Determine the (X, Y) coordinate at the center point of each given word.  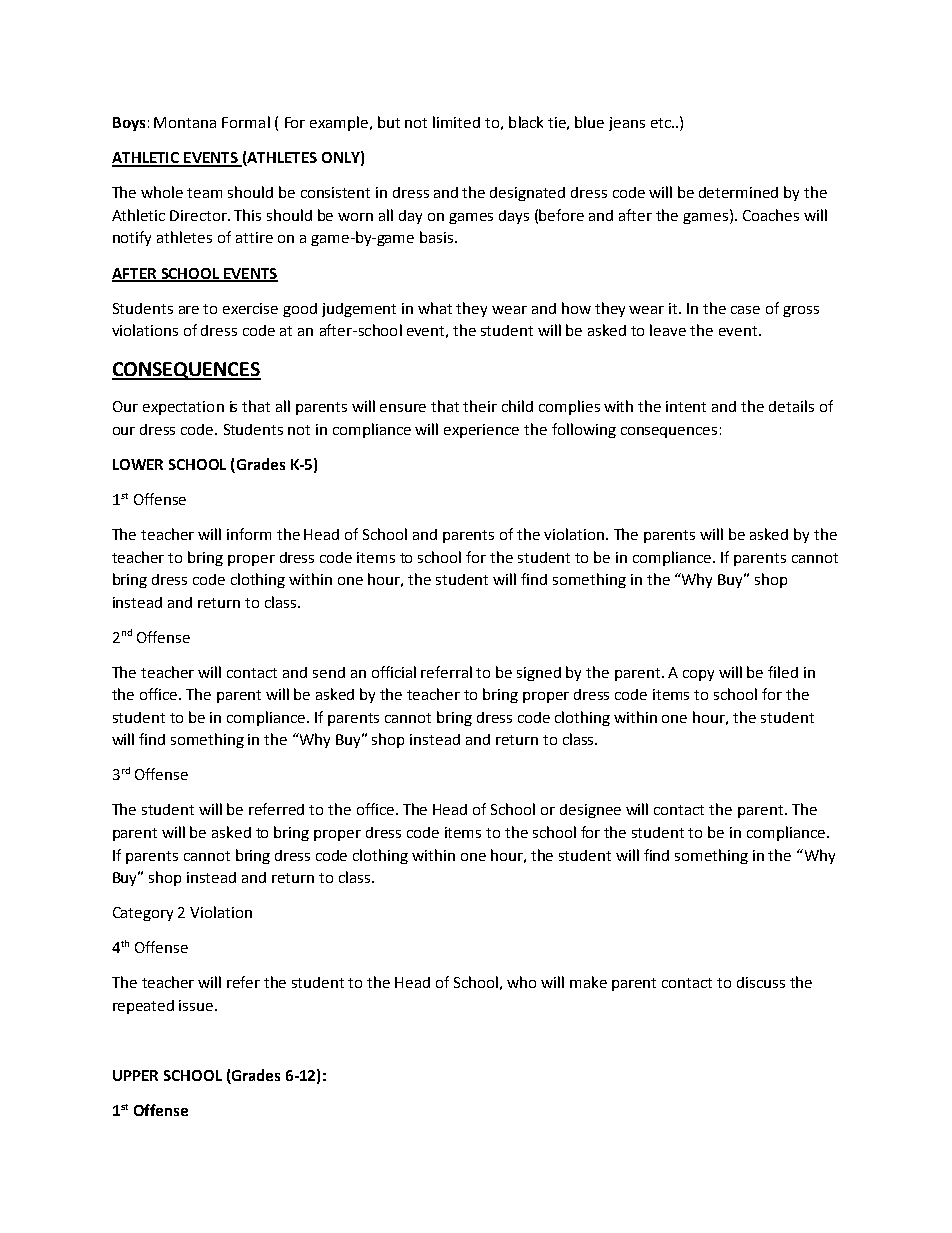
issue (197, 1005)
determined (738, 192)
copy (698, 675)
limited (456, 122)
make (588, 982)
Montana (185, 122)
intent (686, 406)
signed (539, 674)
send (329, 672)
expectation (183, 408)
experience (481, 431)
